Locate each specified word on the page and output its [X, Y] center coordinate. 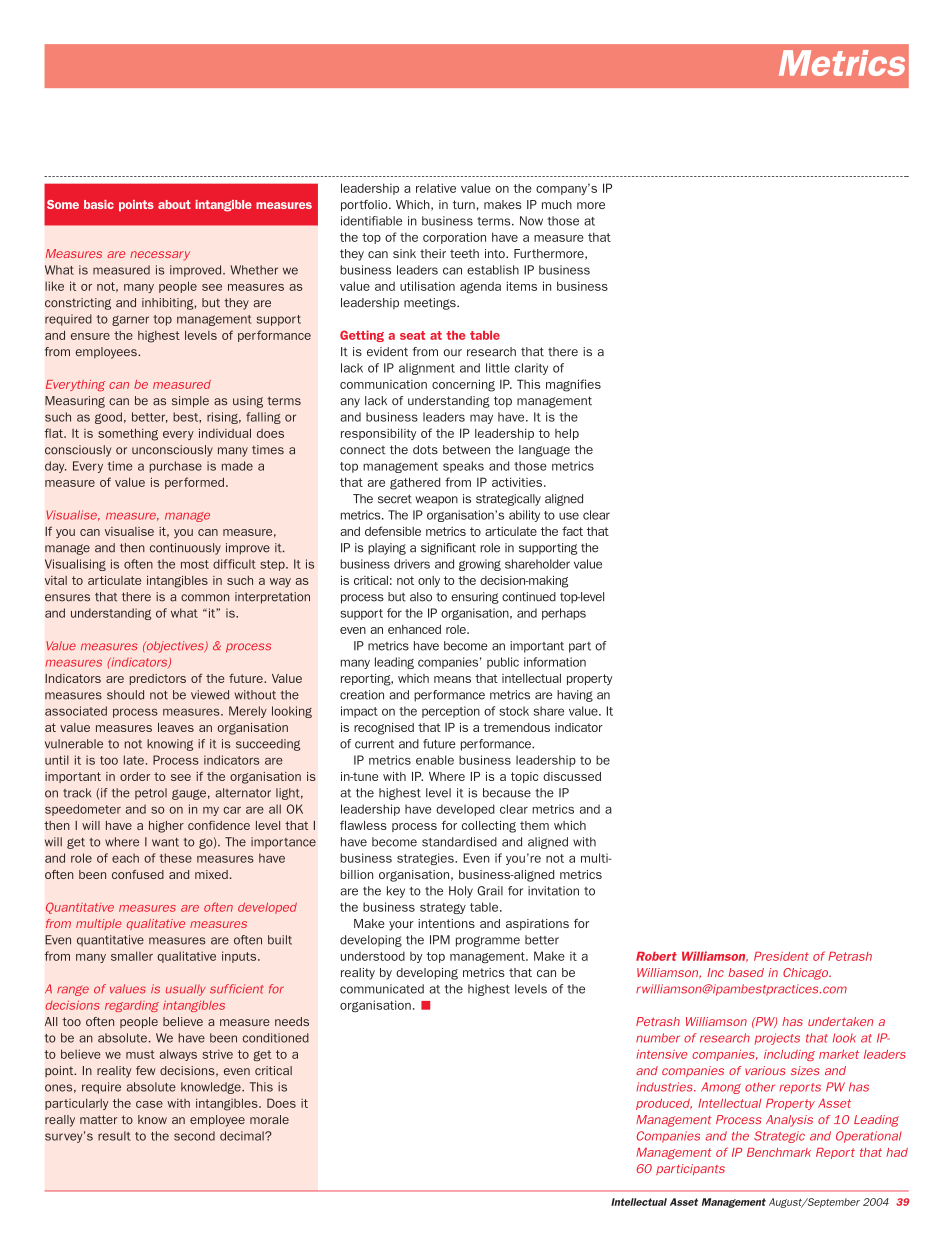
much [557, 204]
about [174, 204]
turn [464, 204]
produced [664, 1104]
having [575, 696]
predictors [158, 679]
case [149, 1104]
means [452, 679]
